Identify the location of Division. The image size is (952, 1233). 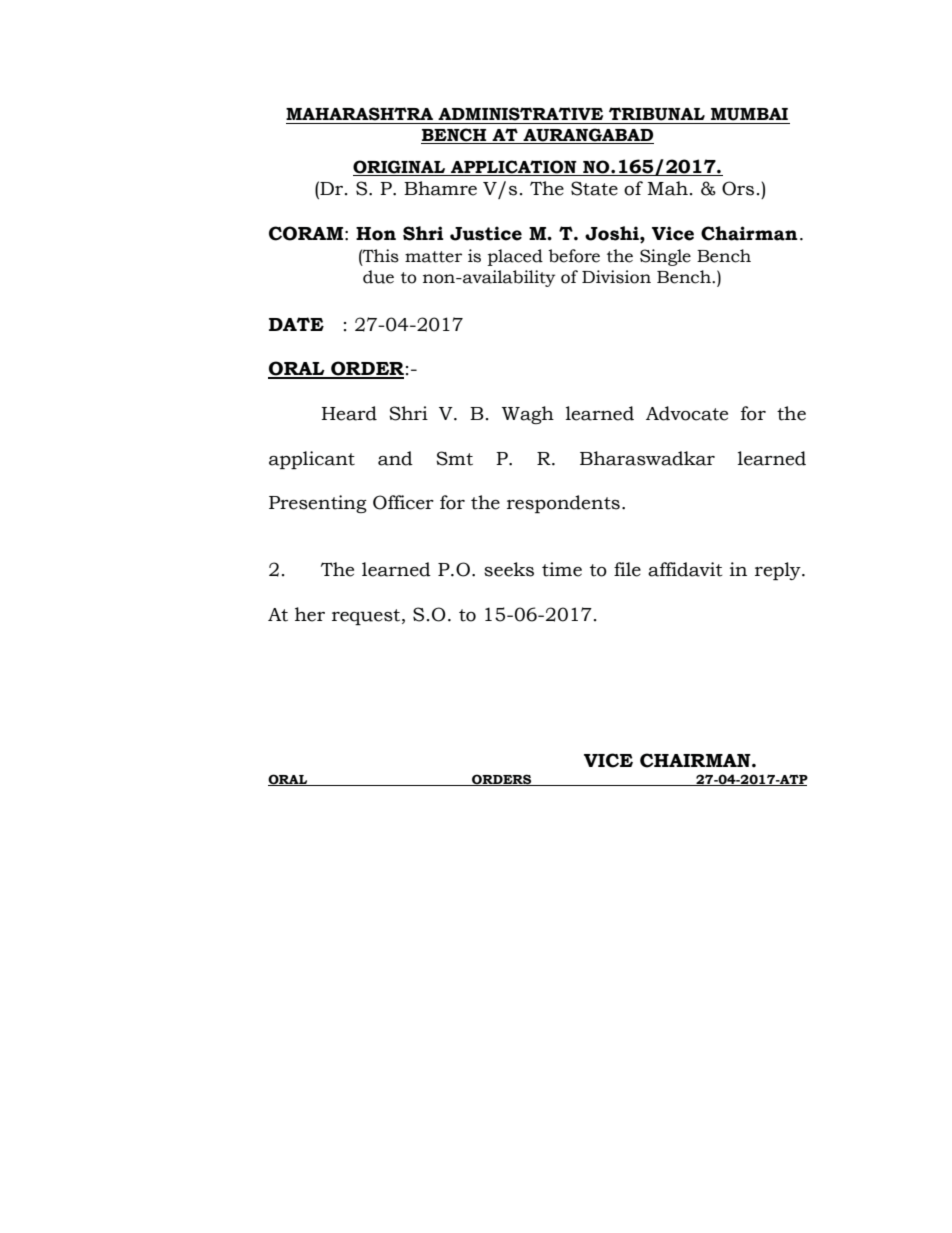
(616, 277).
